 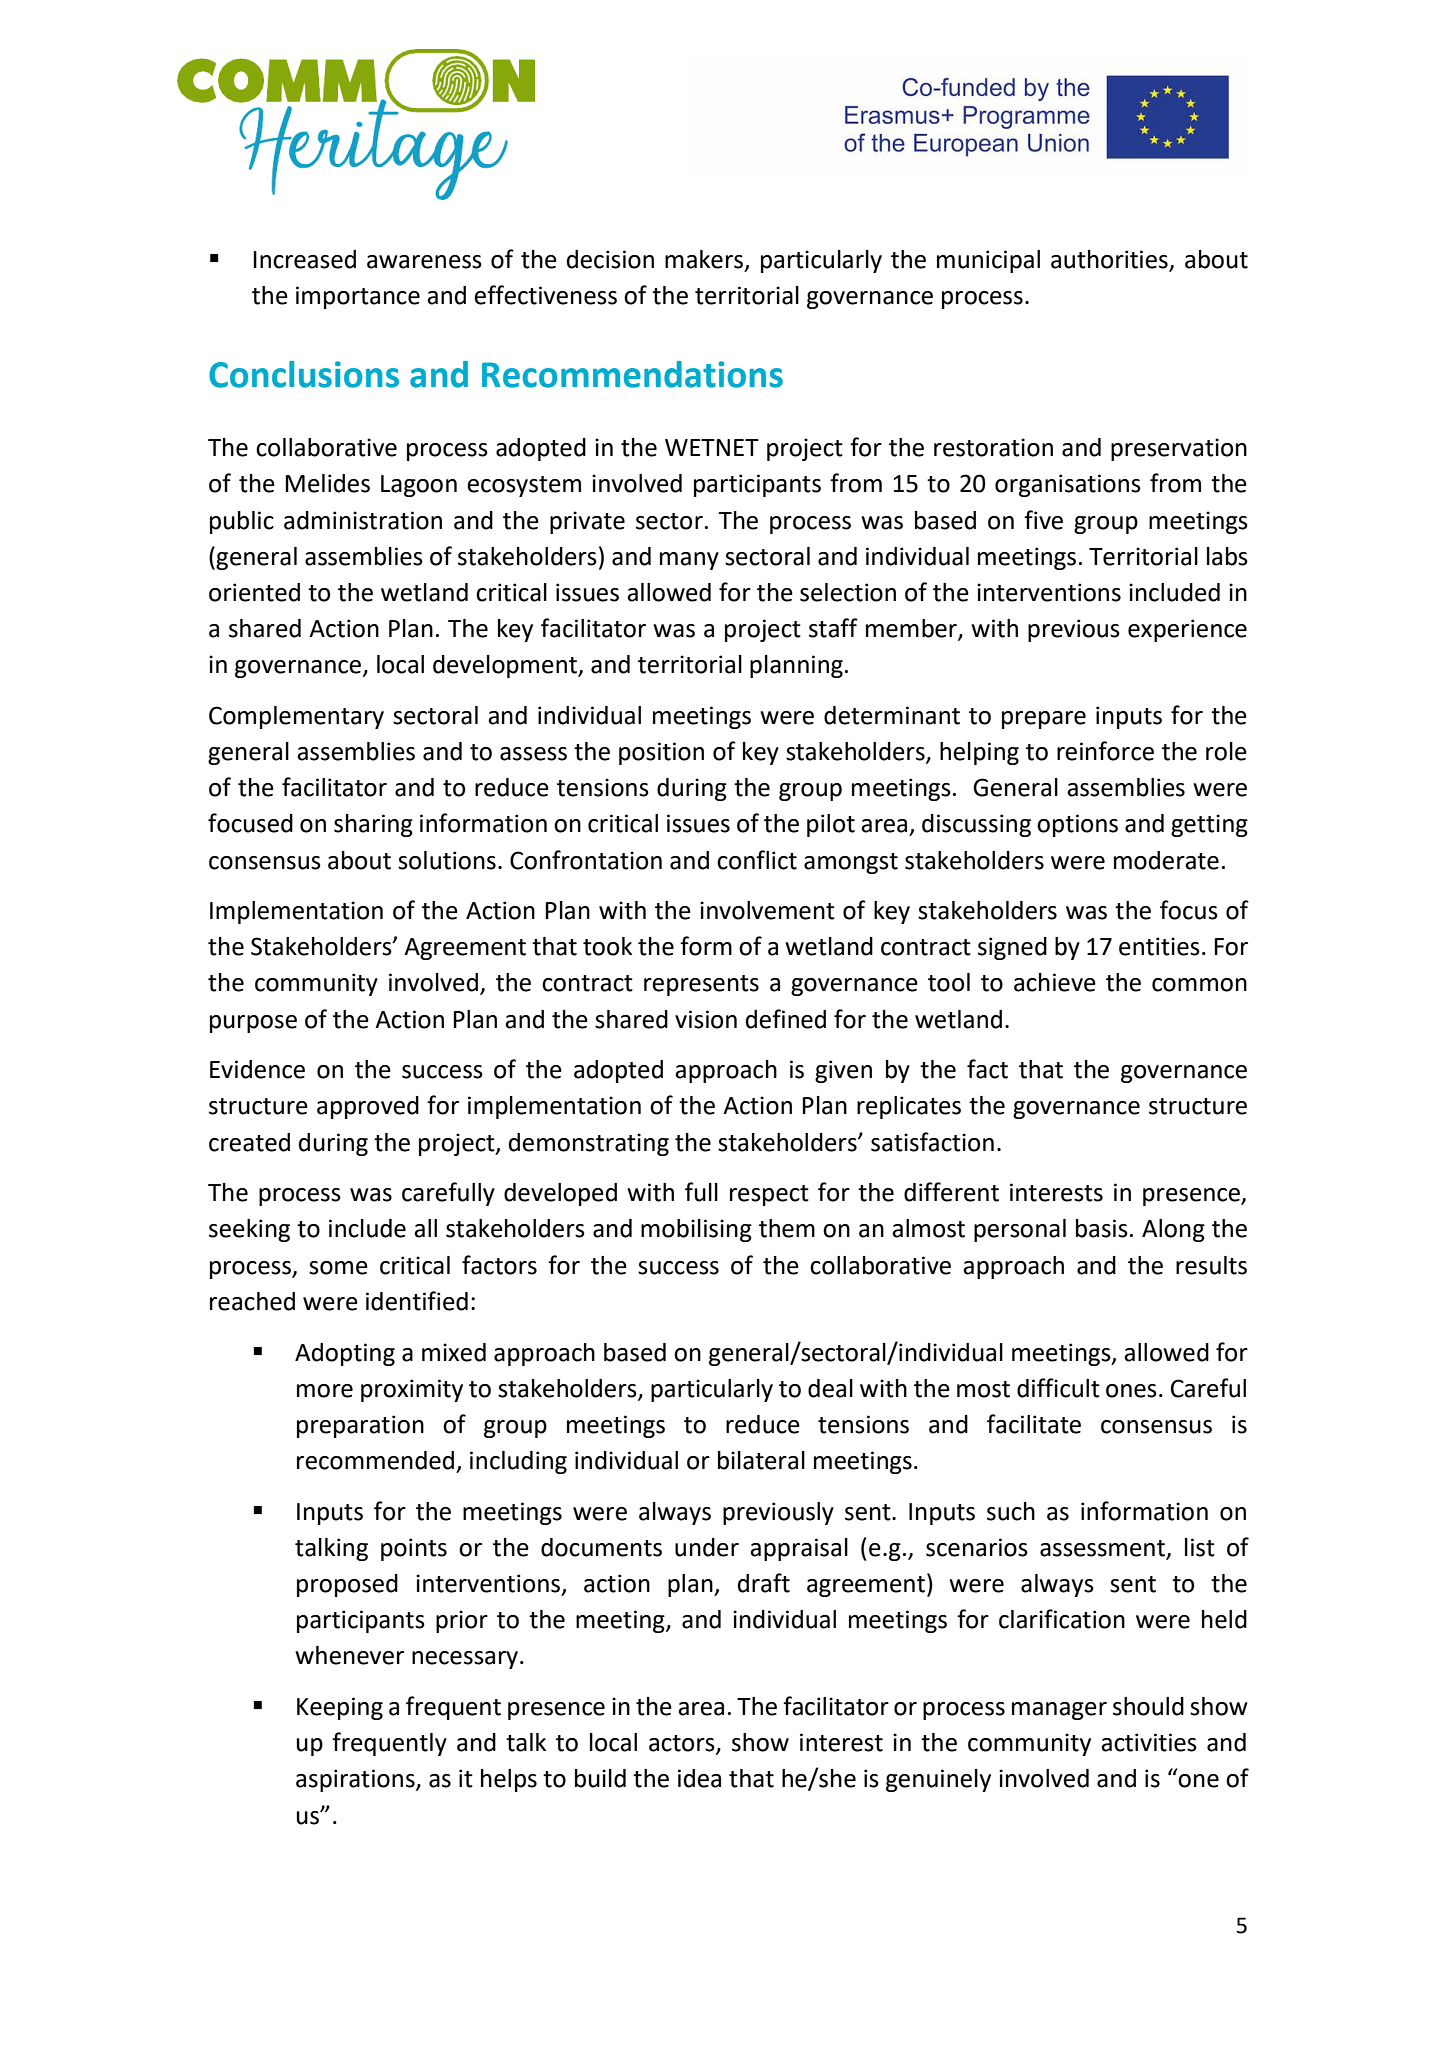 What do you see at coordinates (699, 1778) in the document?
I see `idea` at bounding box center [699, 1778].
